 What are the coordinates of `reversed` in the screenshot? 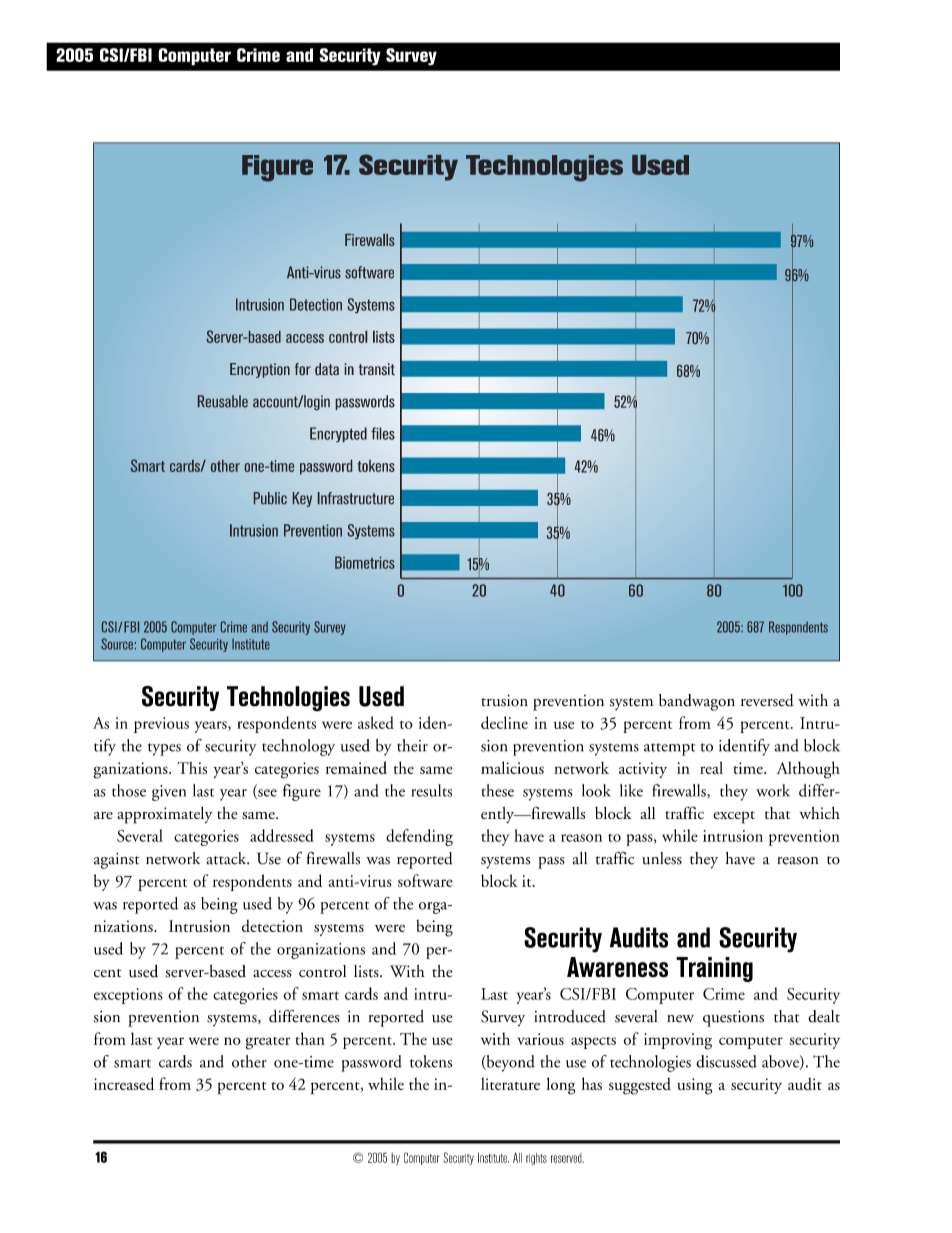 It's located at (767, 700).
